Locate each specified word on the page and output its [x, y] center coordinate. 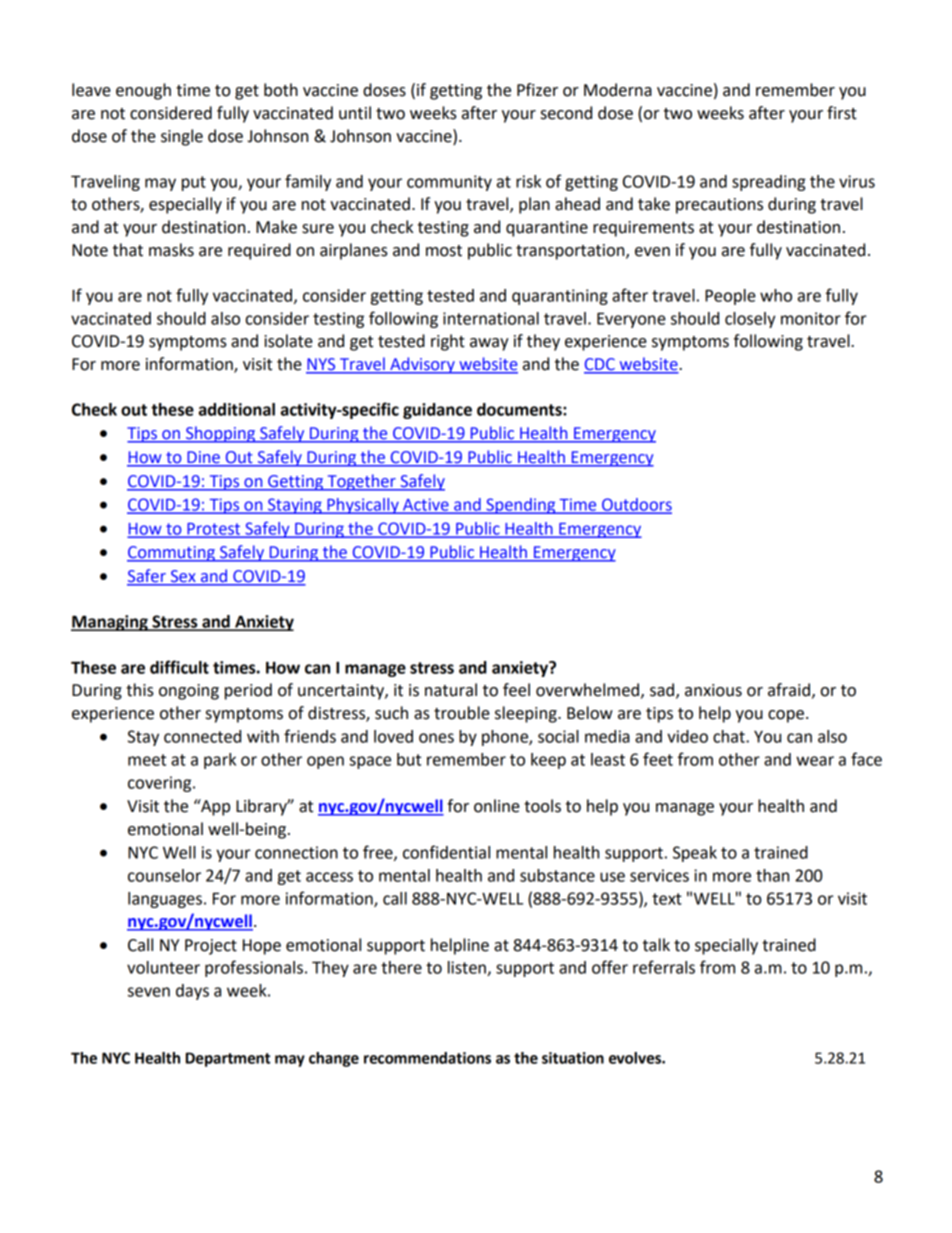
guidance [437, 411]
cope [786, 716]
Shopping [220, 434]
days [192, 992]
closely [750, 320]
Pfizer [537, 90]
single [182, 137]
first [842, 113]
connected [202, 736]
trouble [462, 713]
